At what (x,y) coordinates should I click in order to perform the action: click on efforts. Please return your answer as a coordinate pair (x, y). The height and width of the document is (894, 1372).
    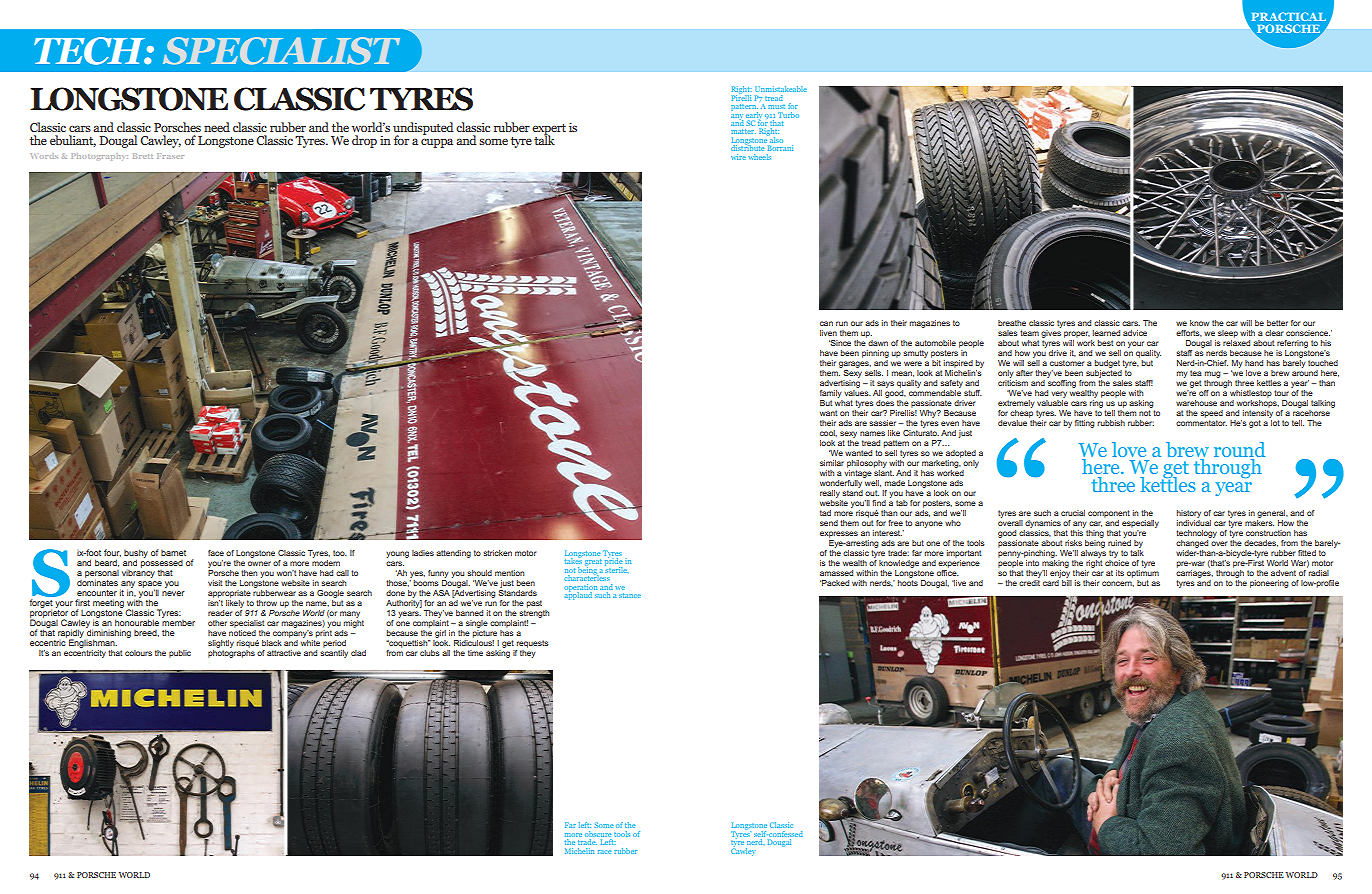
    Looking at the image, I should click on (1189, 333).
